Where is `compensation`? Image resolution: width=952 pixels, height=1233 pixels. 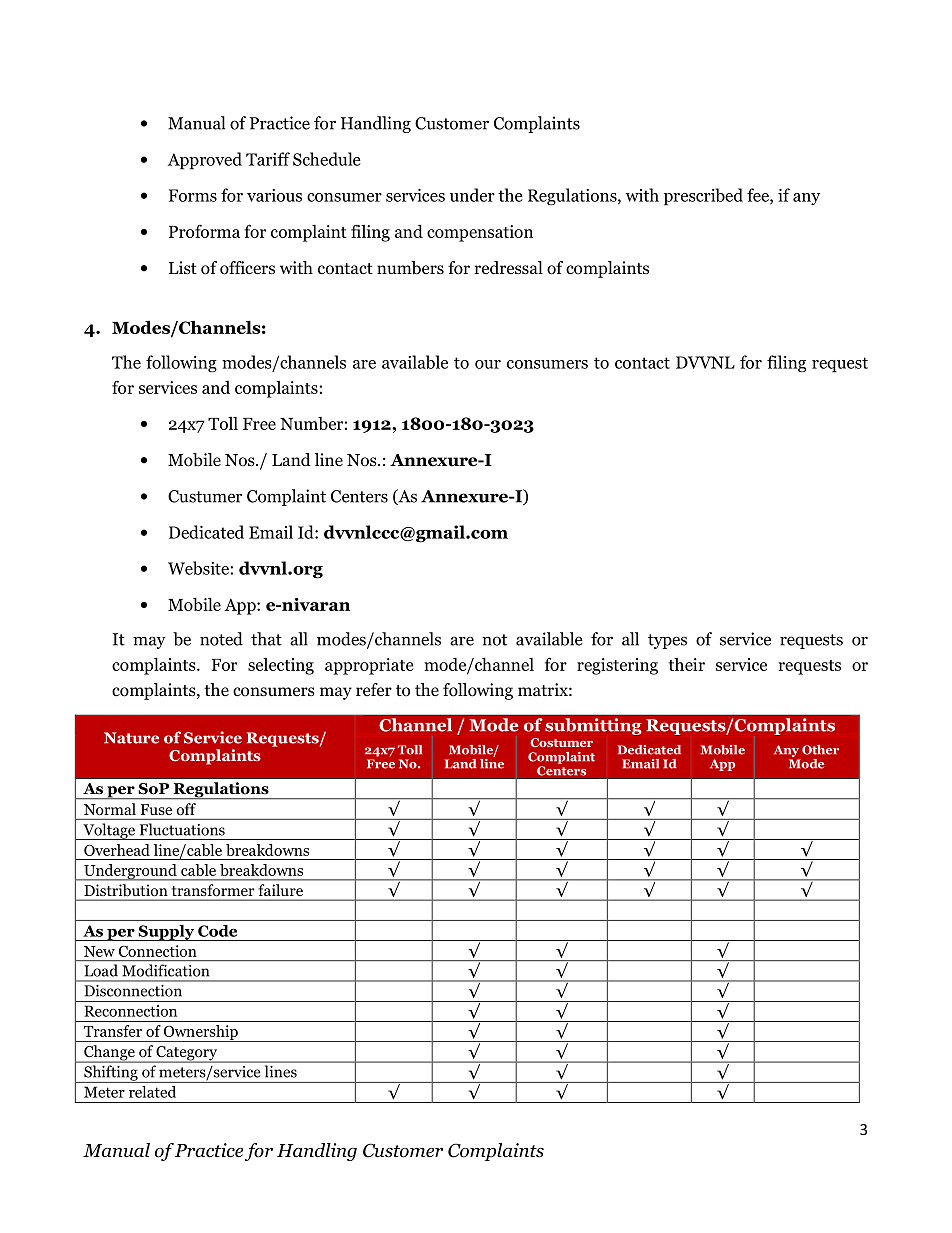 compensation is located at coordinates (480, 233).
